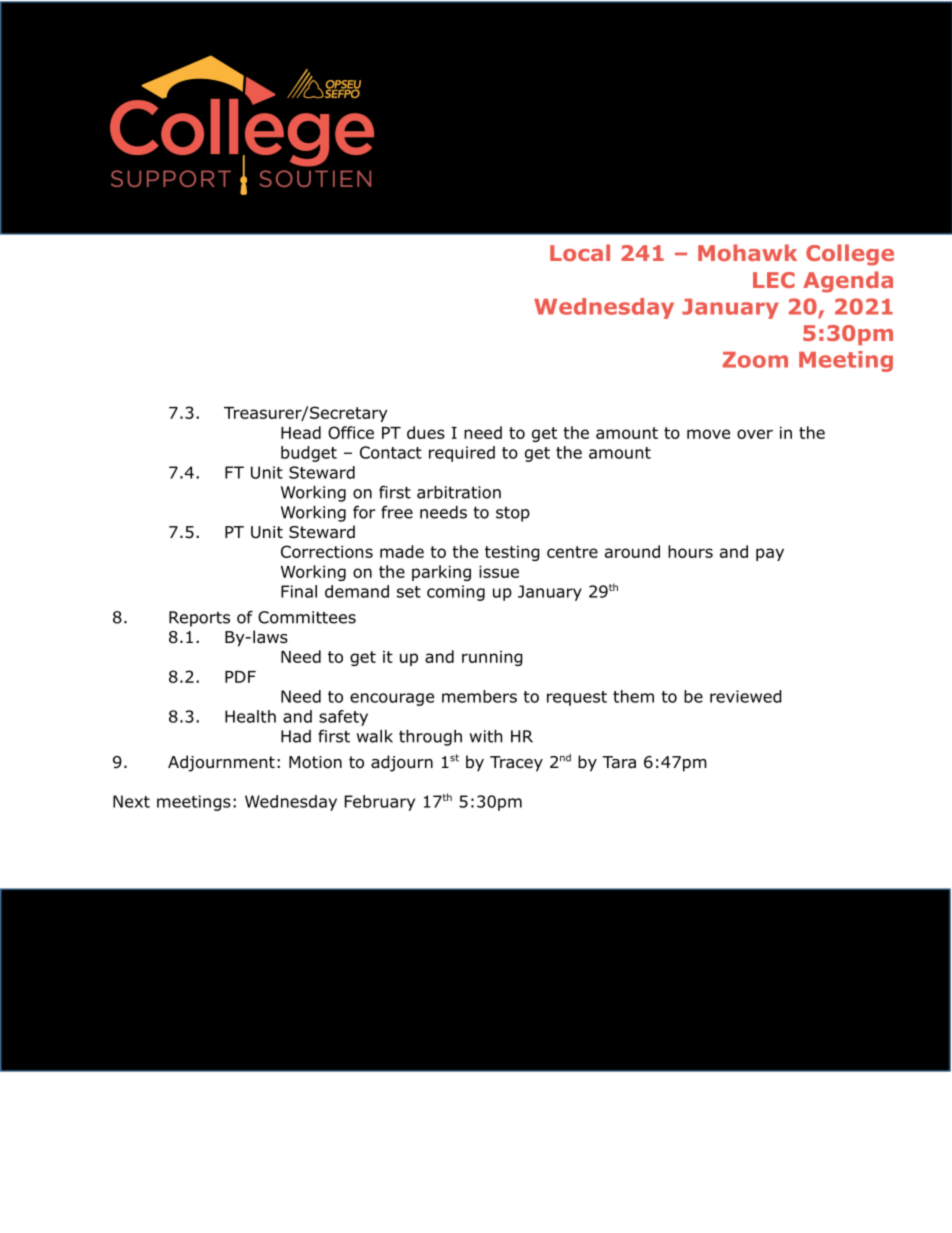 The width and height of the document is (952, 1233). I want to click on Head, so click(301, 432).
